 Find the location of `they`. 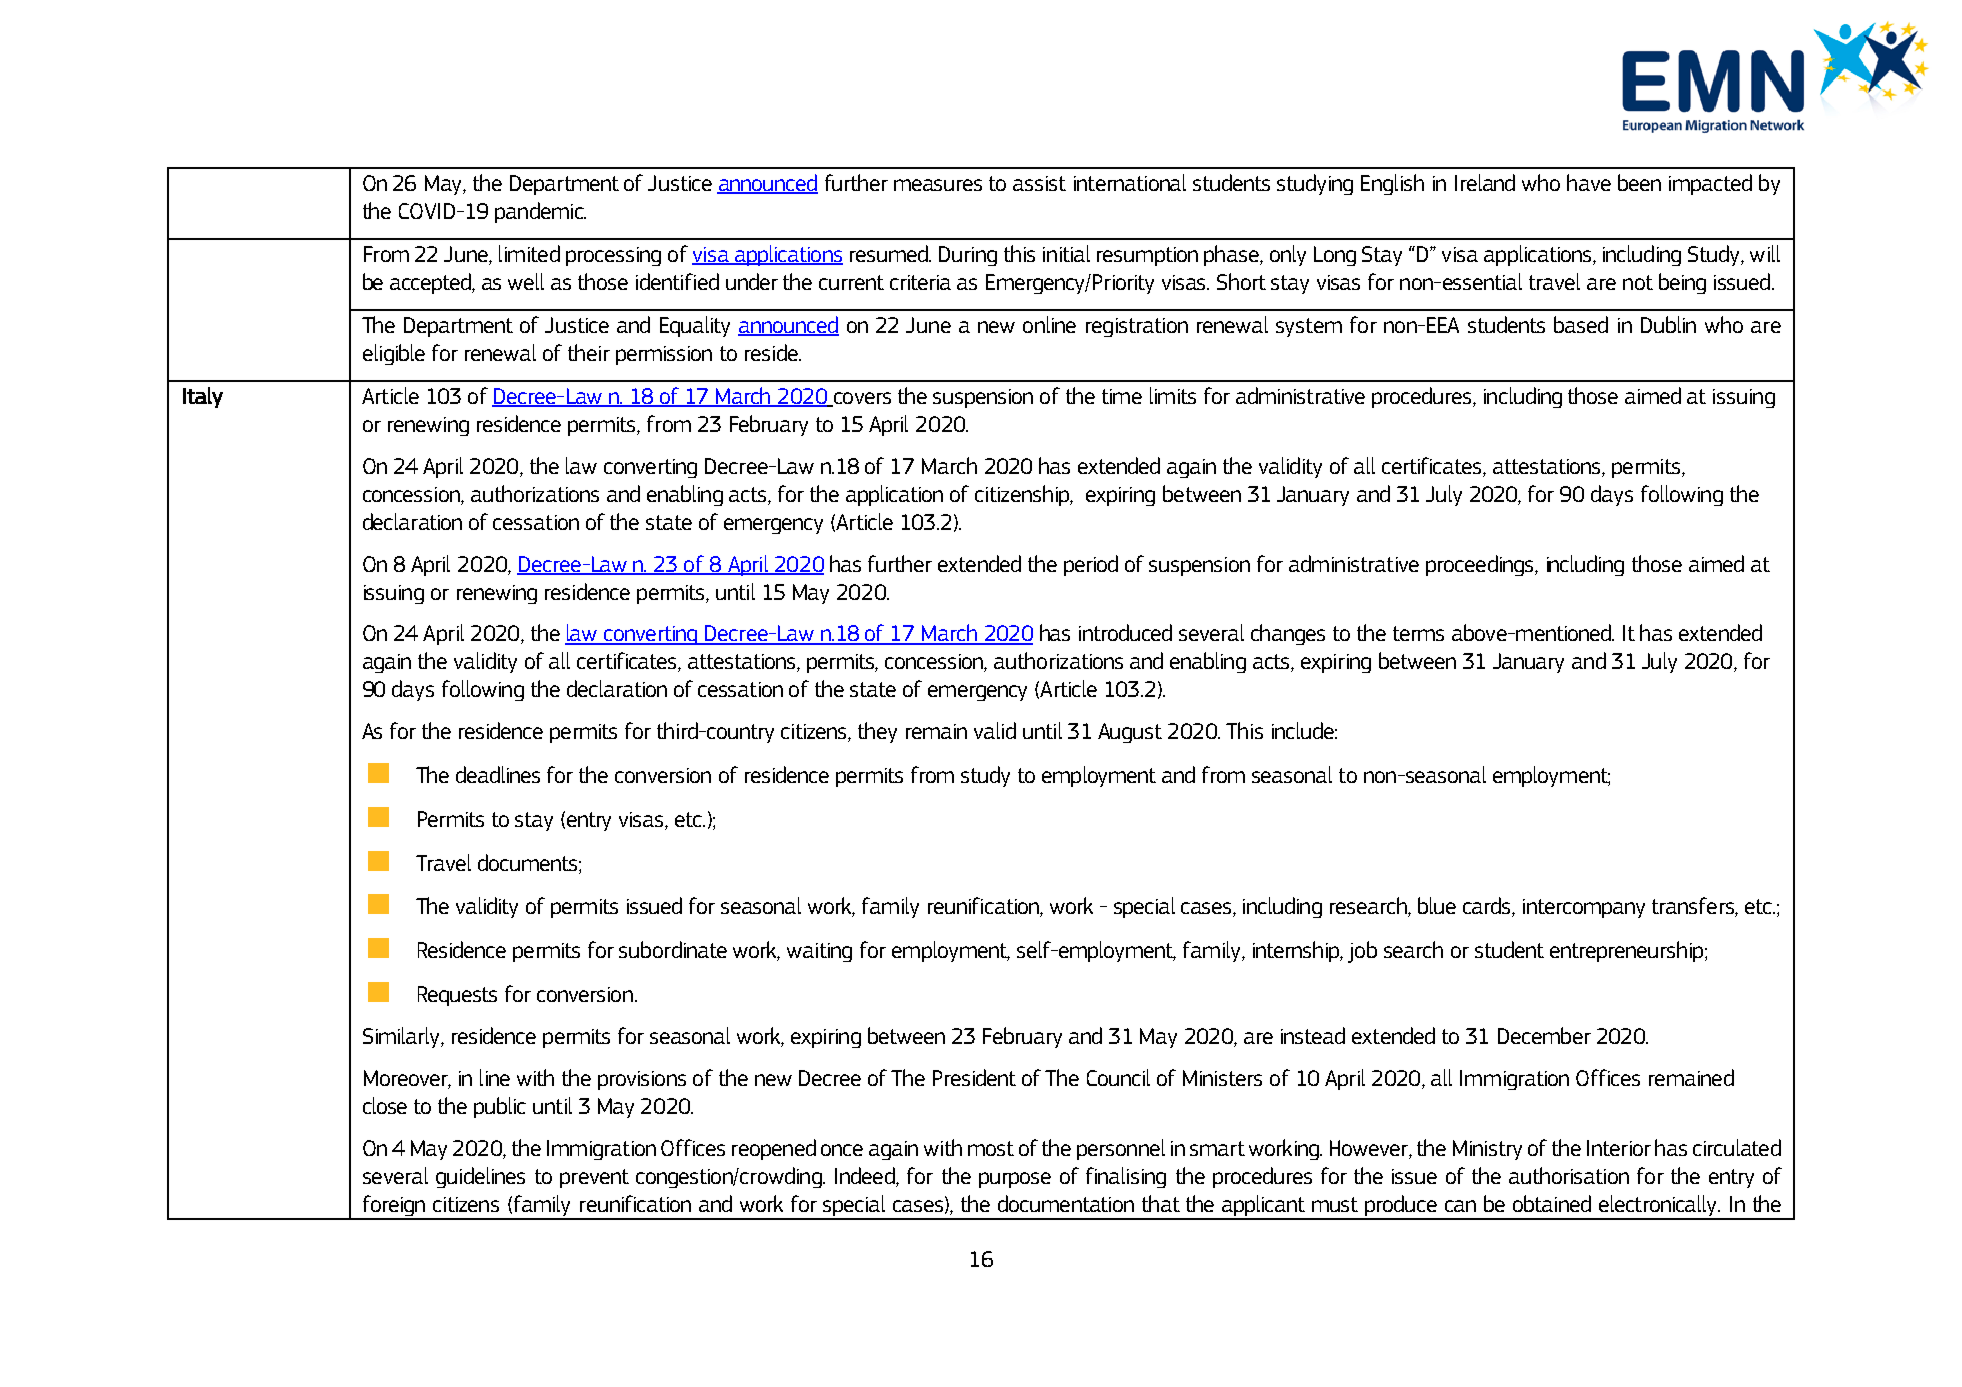

they is located at coordinates (877, 732).
